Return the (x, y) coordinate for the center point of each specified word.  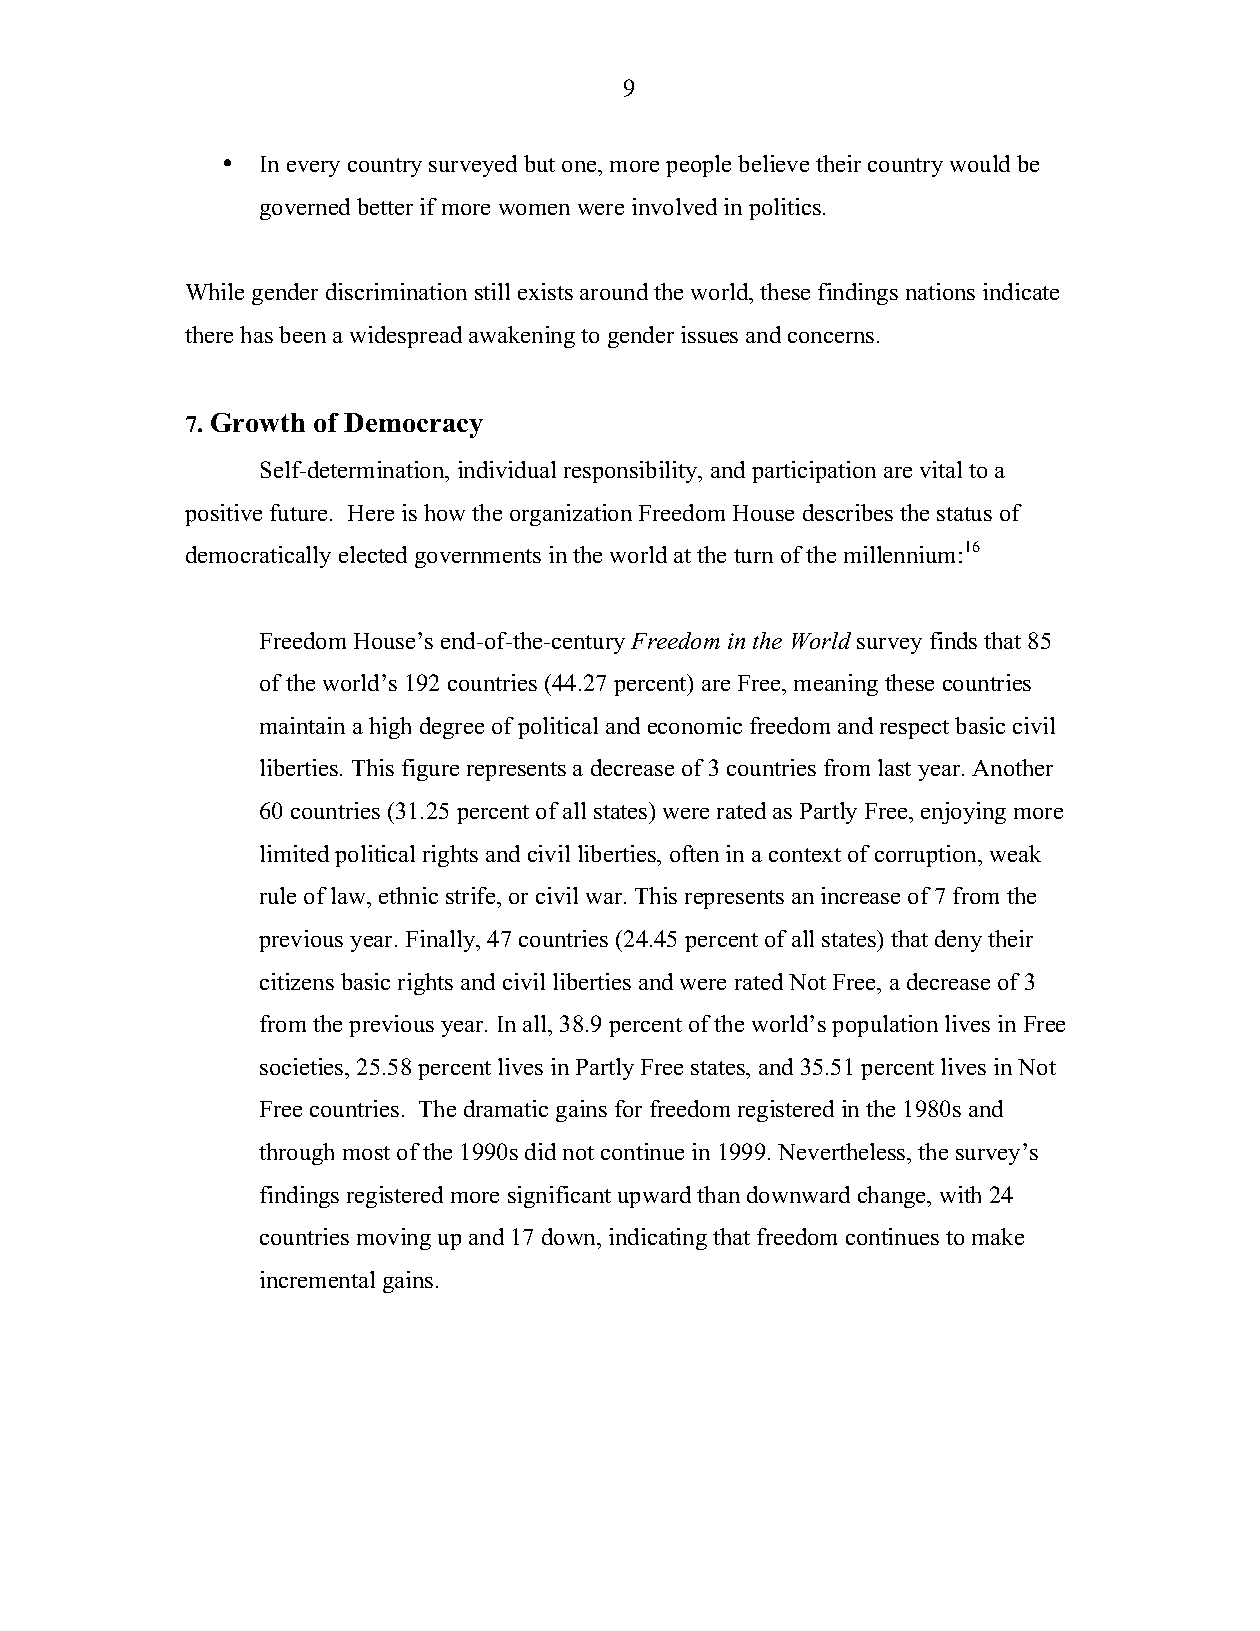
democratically (258, 557)
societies (303, 1066)
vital (941, 469)
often (694, 853)
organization (571, 515)
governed (305, 209)
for (628, 1108)
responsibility (632, 472)
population (885, 1026)
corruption (927, 856)
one (580, 166)
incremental (317, 1279)
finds (953, 640)
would (980, 163)
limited (294, 853)
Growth (258, 422)
